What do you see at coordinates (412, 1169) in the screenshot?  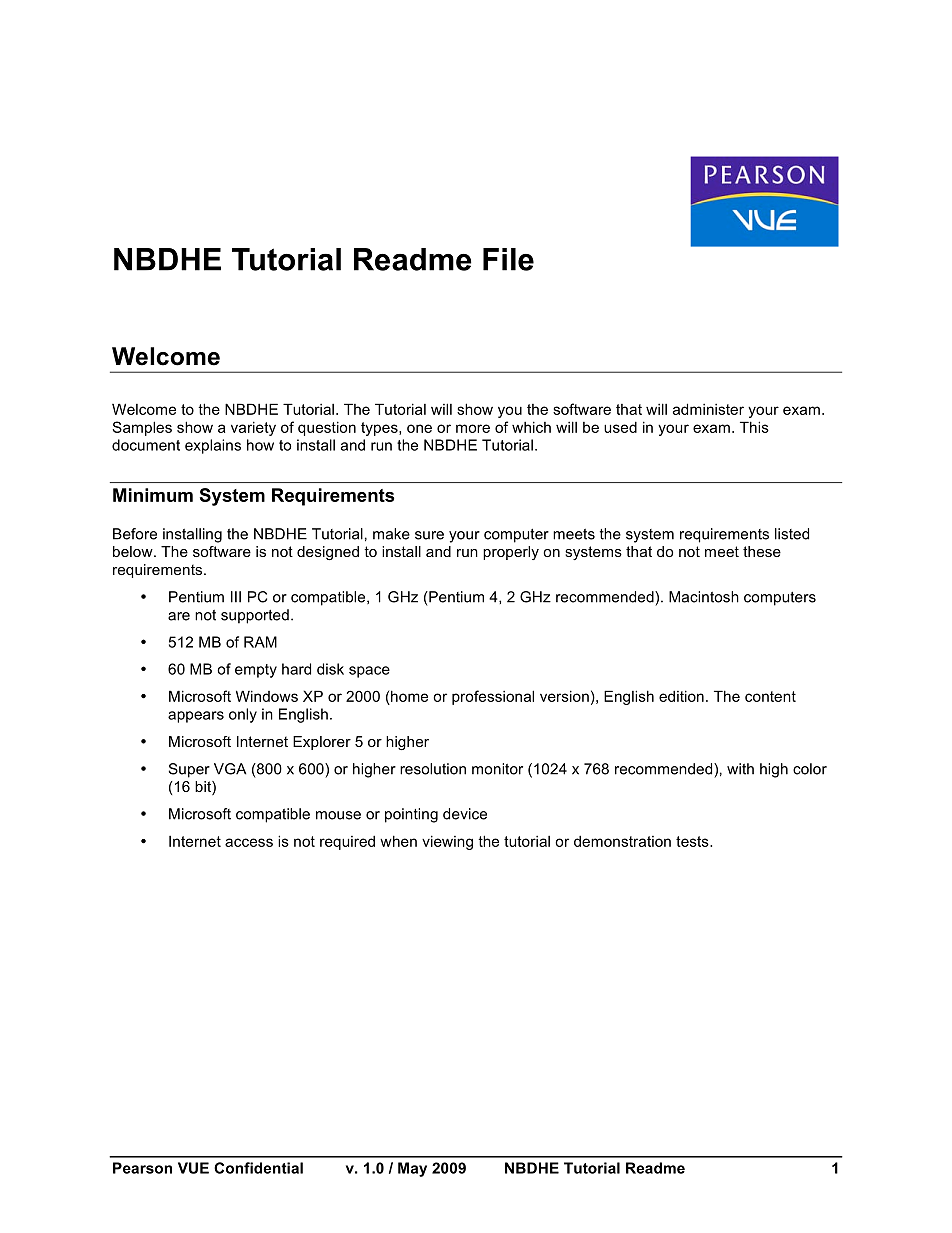 I see `May` at bounding box center [412, 1169].
